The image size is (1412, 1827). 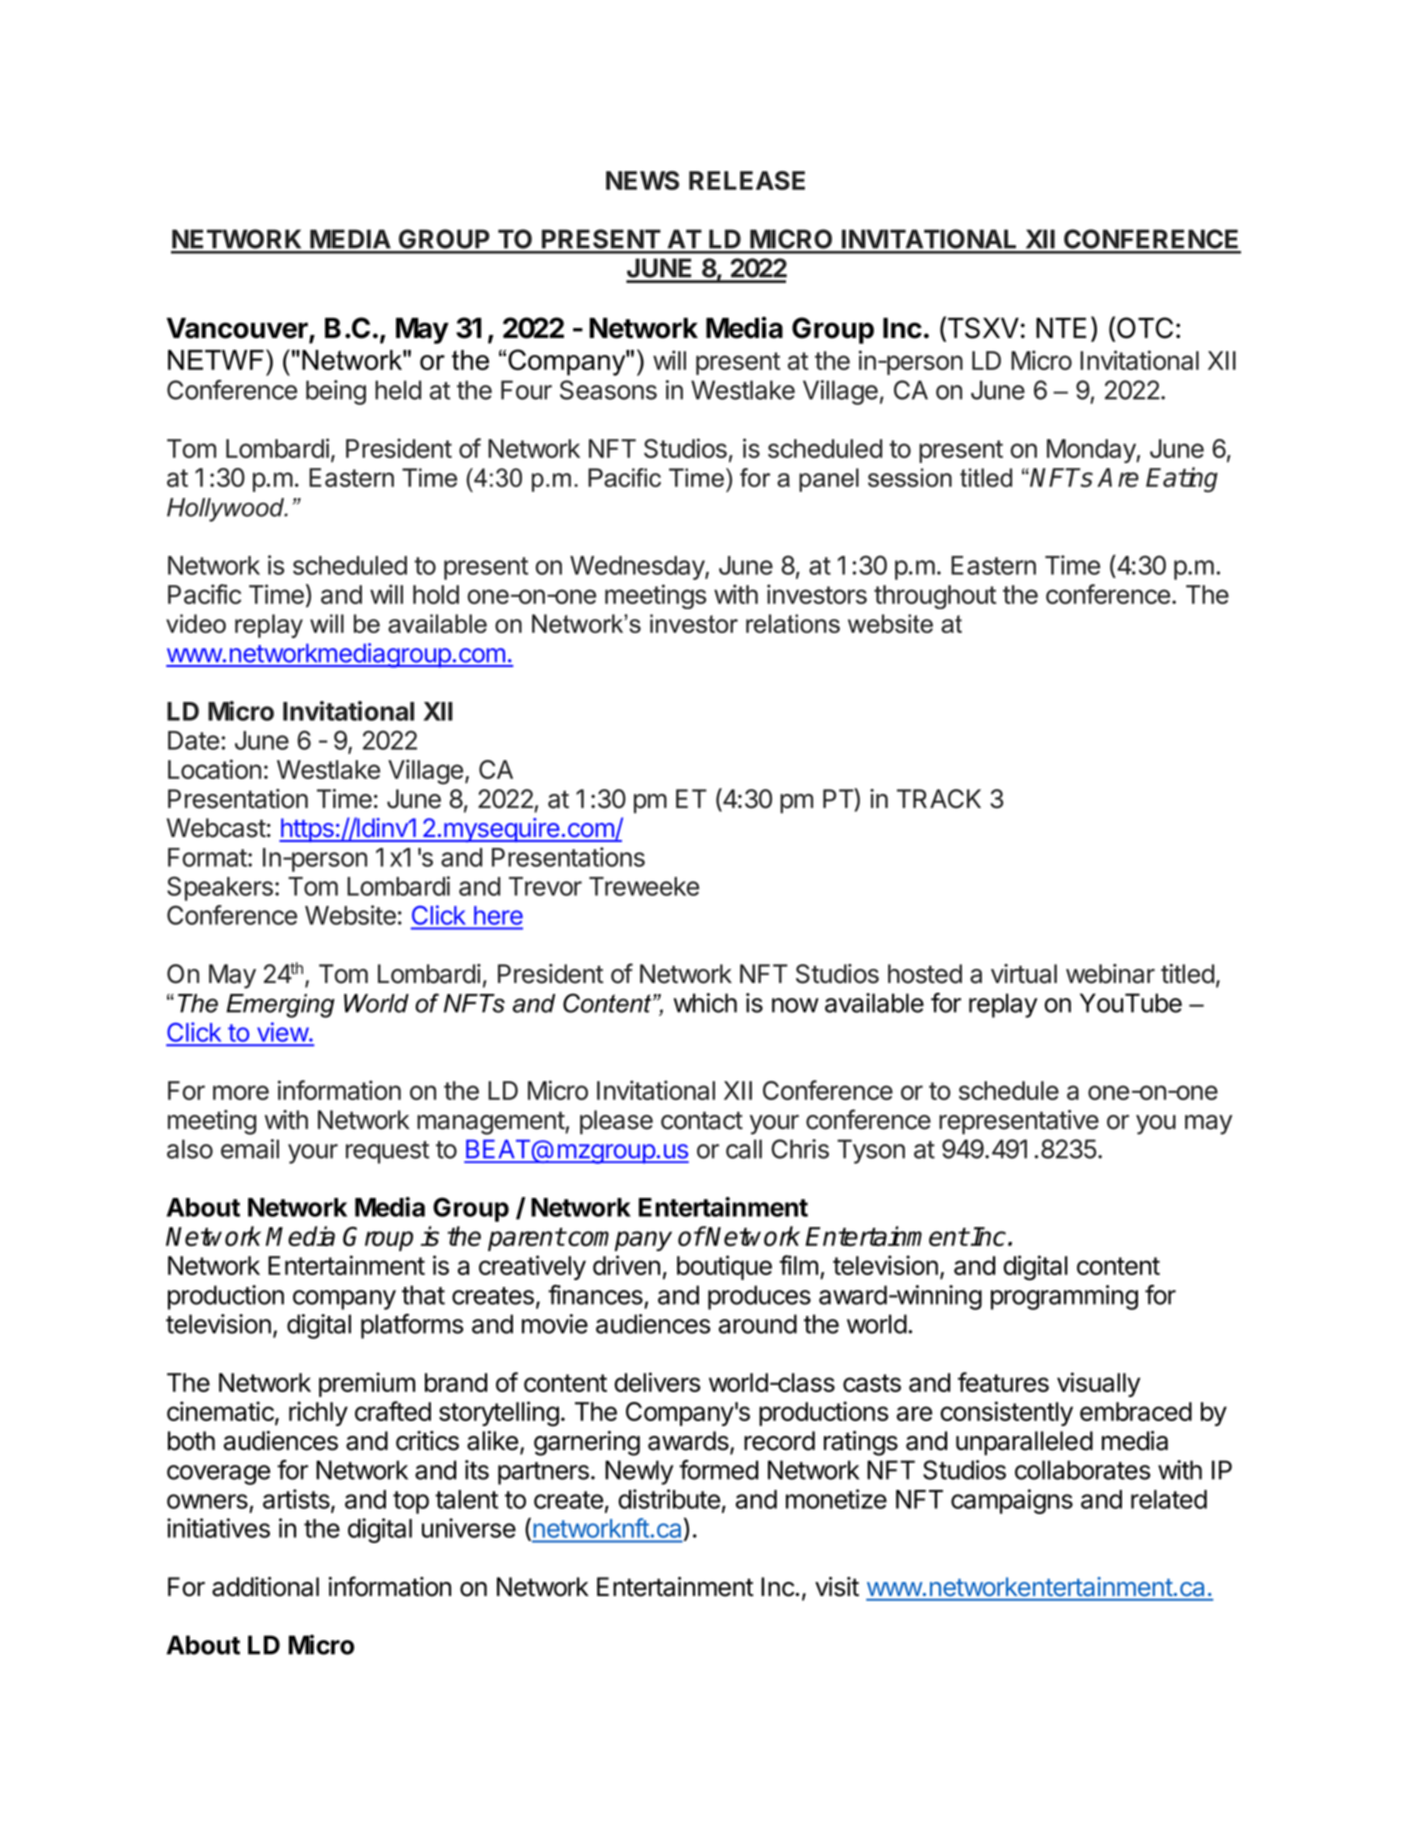 What do you see at coordinates (297, 1500) in the screenshot?
I see `artists` at bounding box center [297, 1500].
